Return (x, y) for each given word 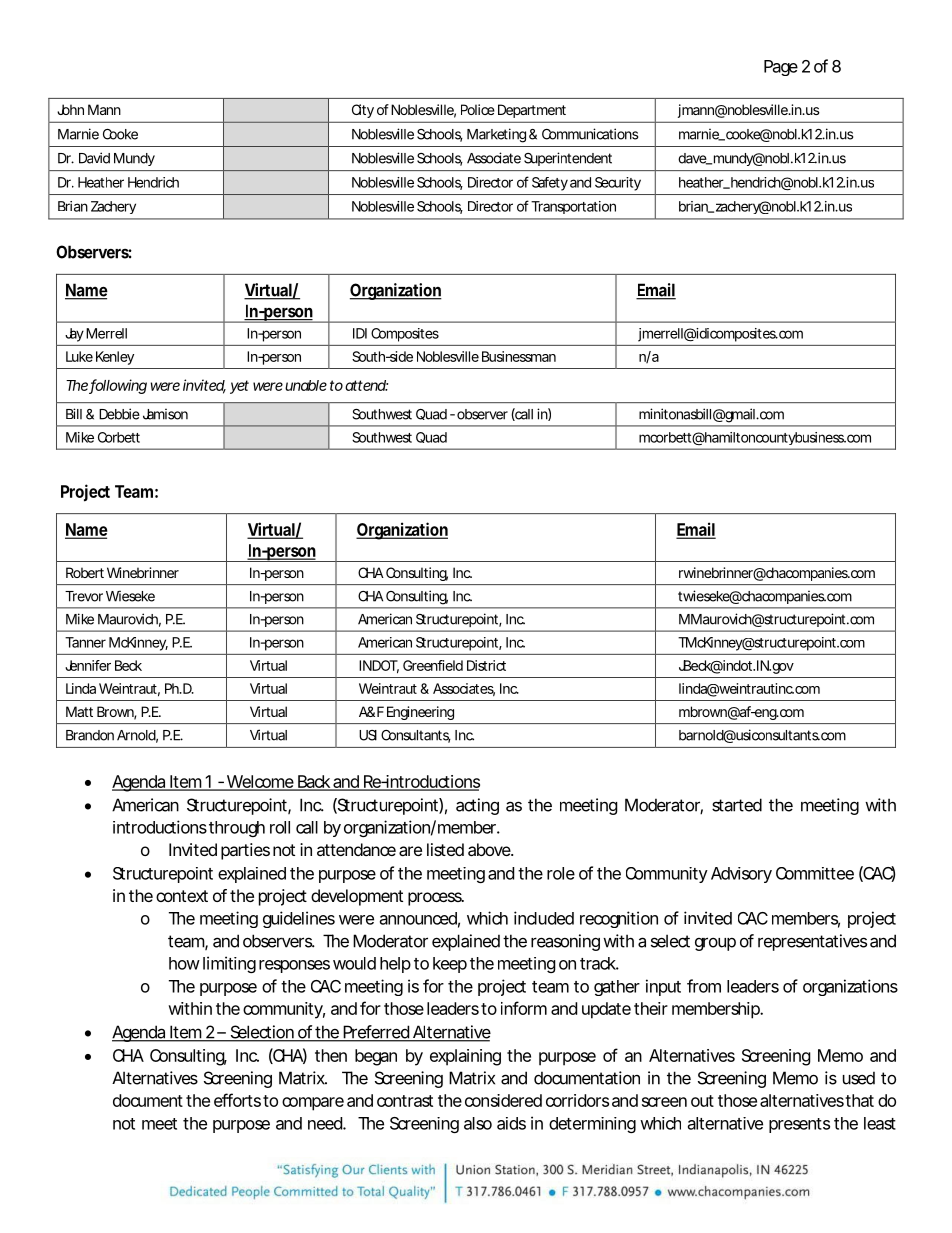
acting (477, 806)
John (70, 109)
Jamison (165, 414)
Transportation (573, 207)
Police (478, 109)
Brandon (90, 735)
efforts (237, 1100)
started (737, 805)
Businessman (519, 356)
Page (781, 68)
